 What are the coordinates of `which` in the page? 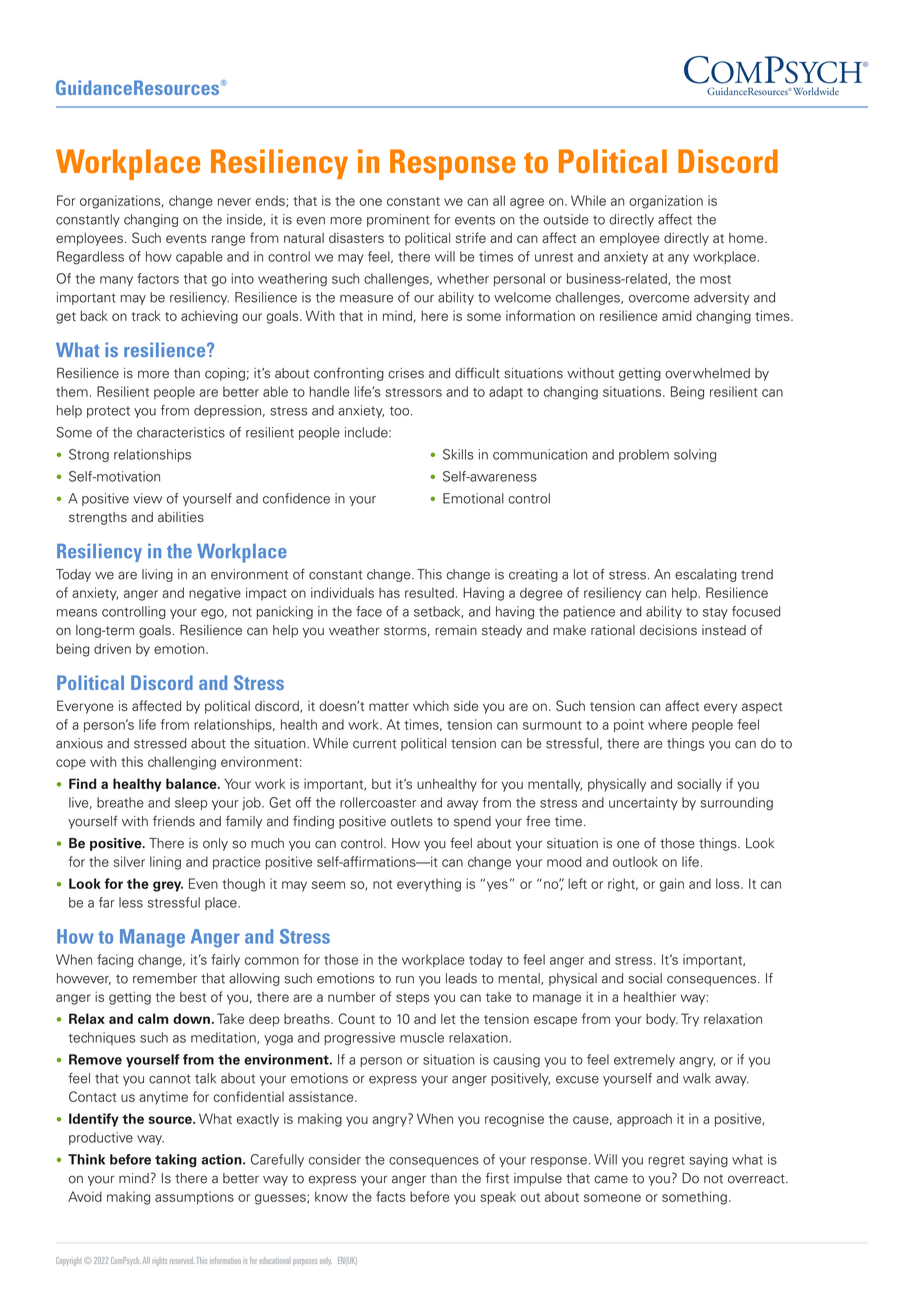 It's located at (431, 706).
